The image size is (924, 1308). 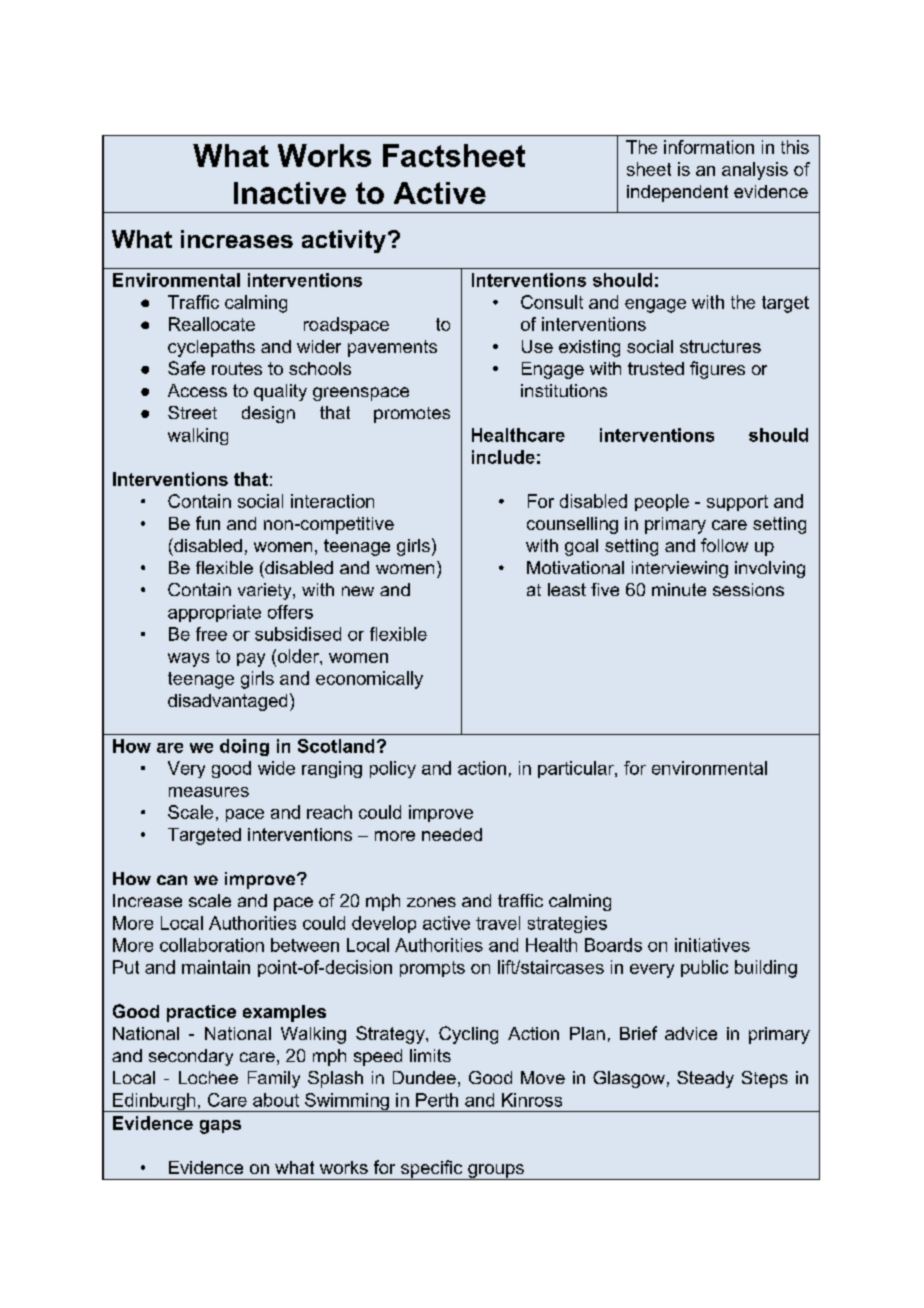 What do you see at coordinates (188, 660) in the image?
I see `ways` at bounding box center [188, 660].
